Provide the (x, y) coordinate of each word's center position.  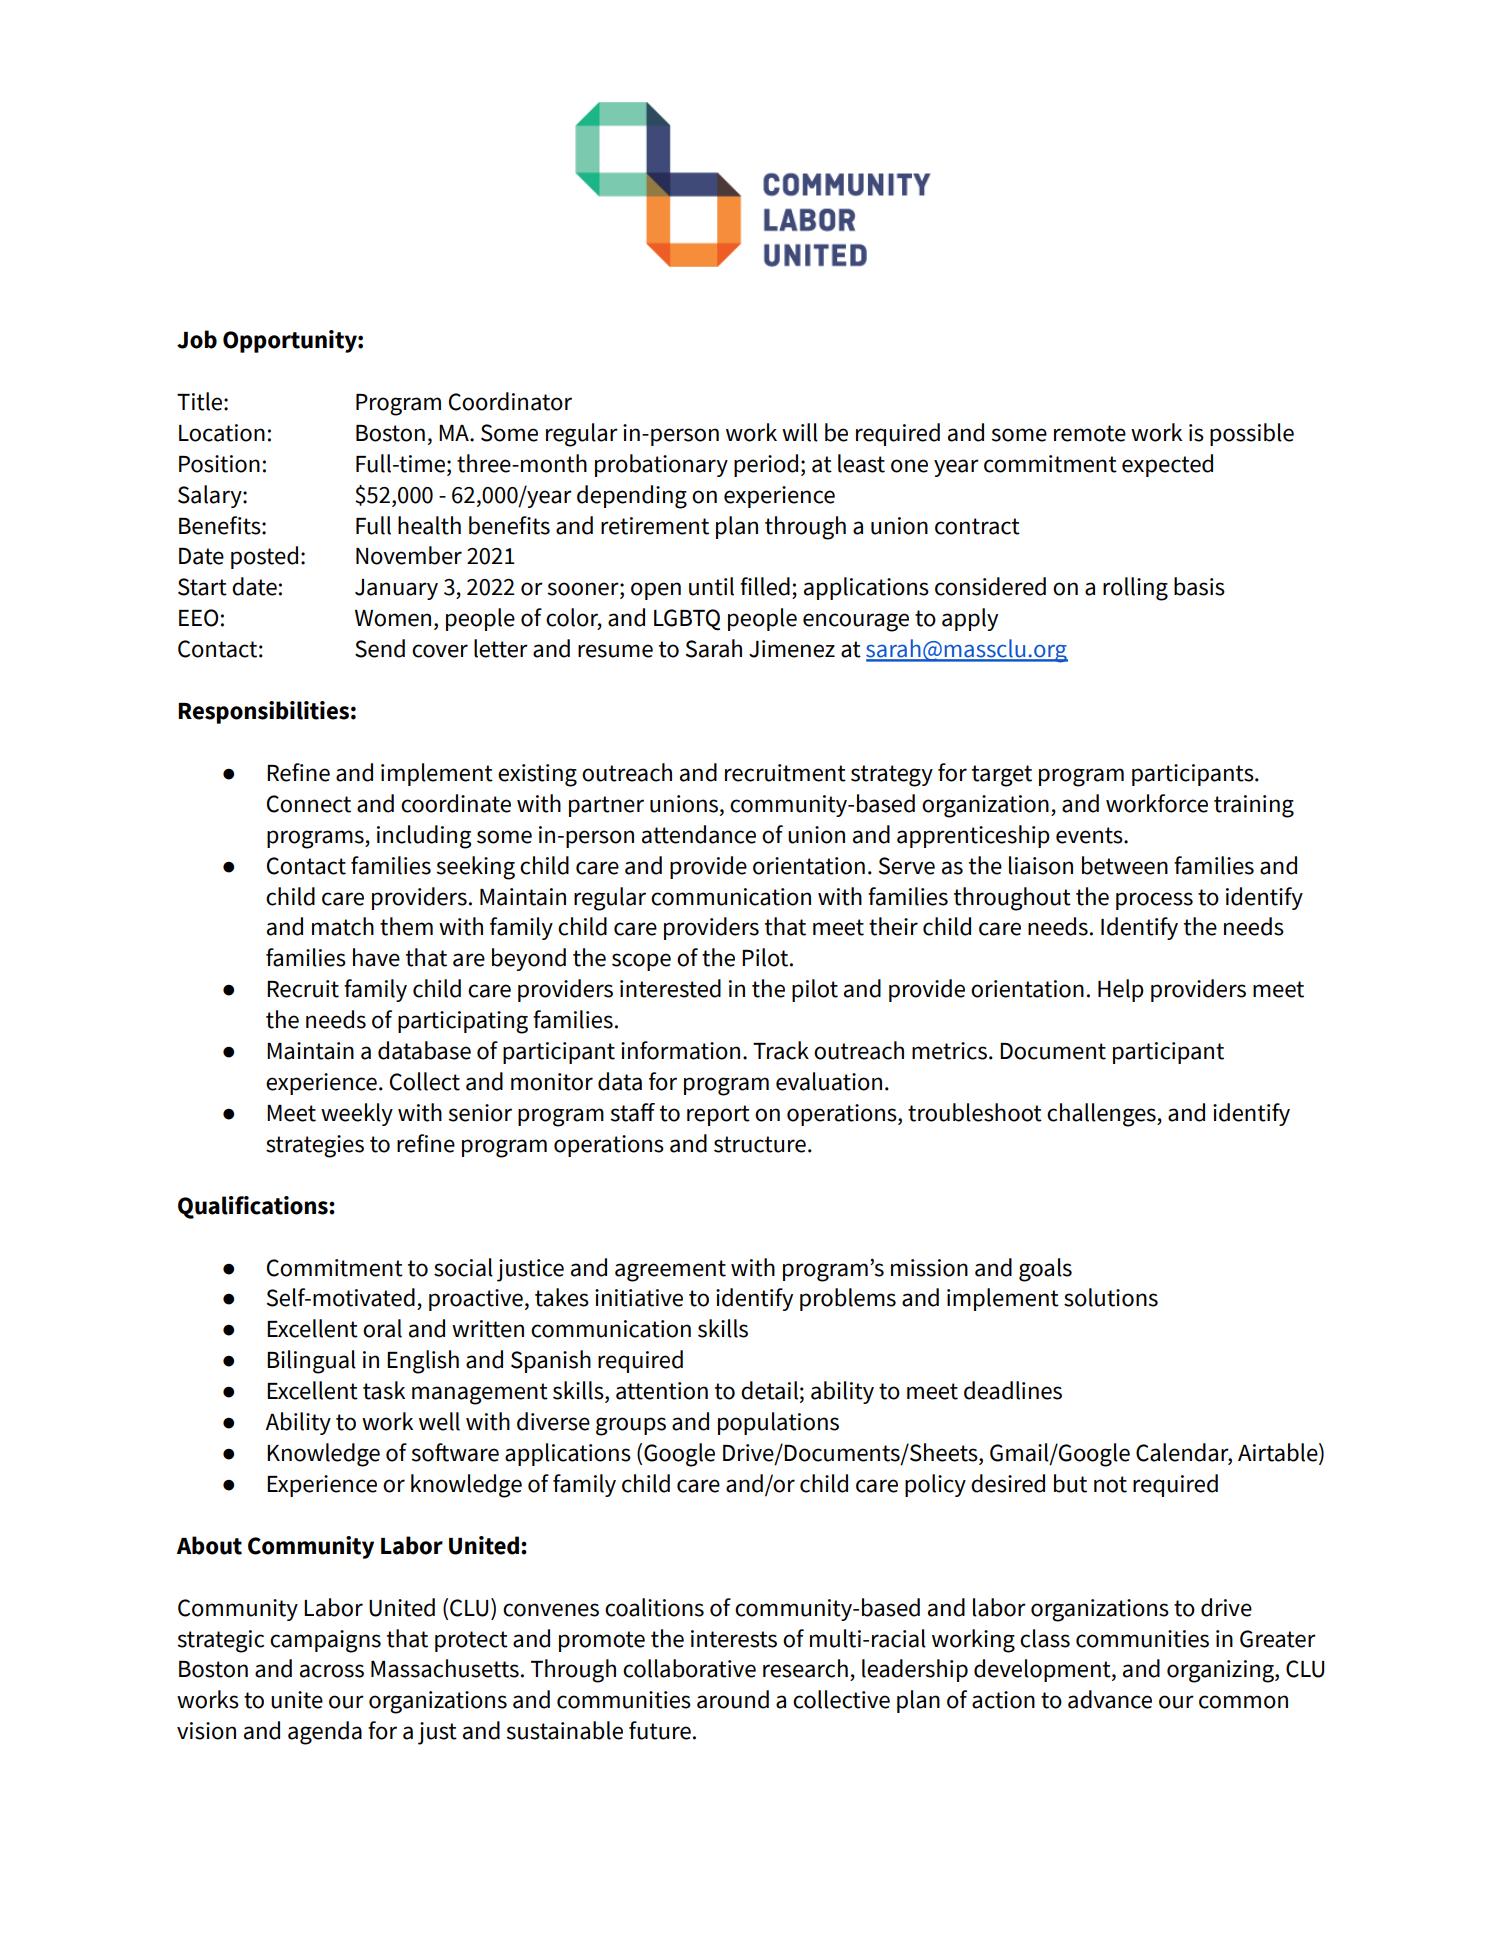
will (800, 432)
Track (781, 1050)
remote (1090, 433)
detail (769, 1390)
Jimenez (792, 649)
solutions (1111, 1297)
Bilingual (311, 1362)
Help (1121, 990)
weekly (357, 1114)
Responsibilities (263, 712)
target (1002, 776)
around (733, 1699)
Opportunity (291, 341)
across (332, 1671)
